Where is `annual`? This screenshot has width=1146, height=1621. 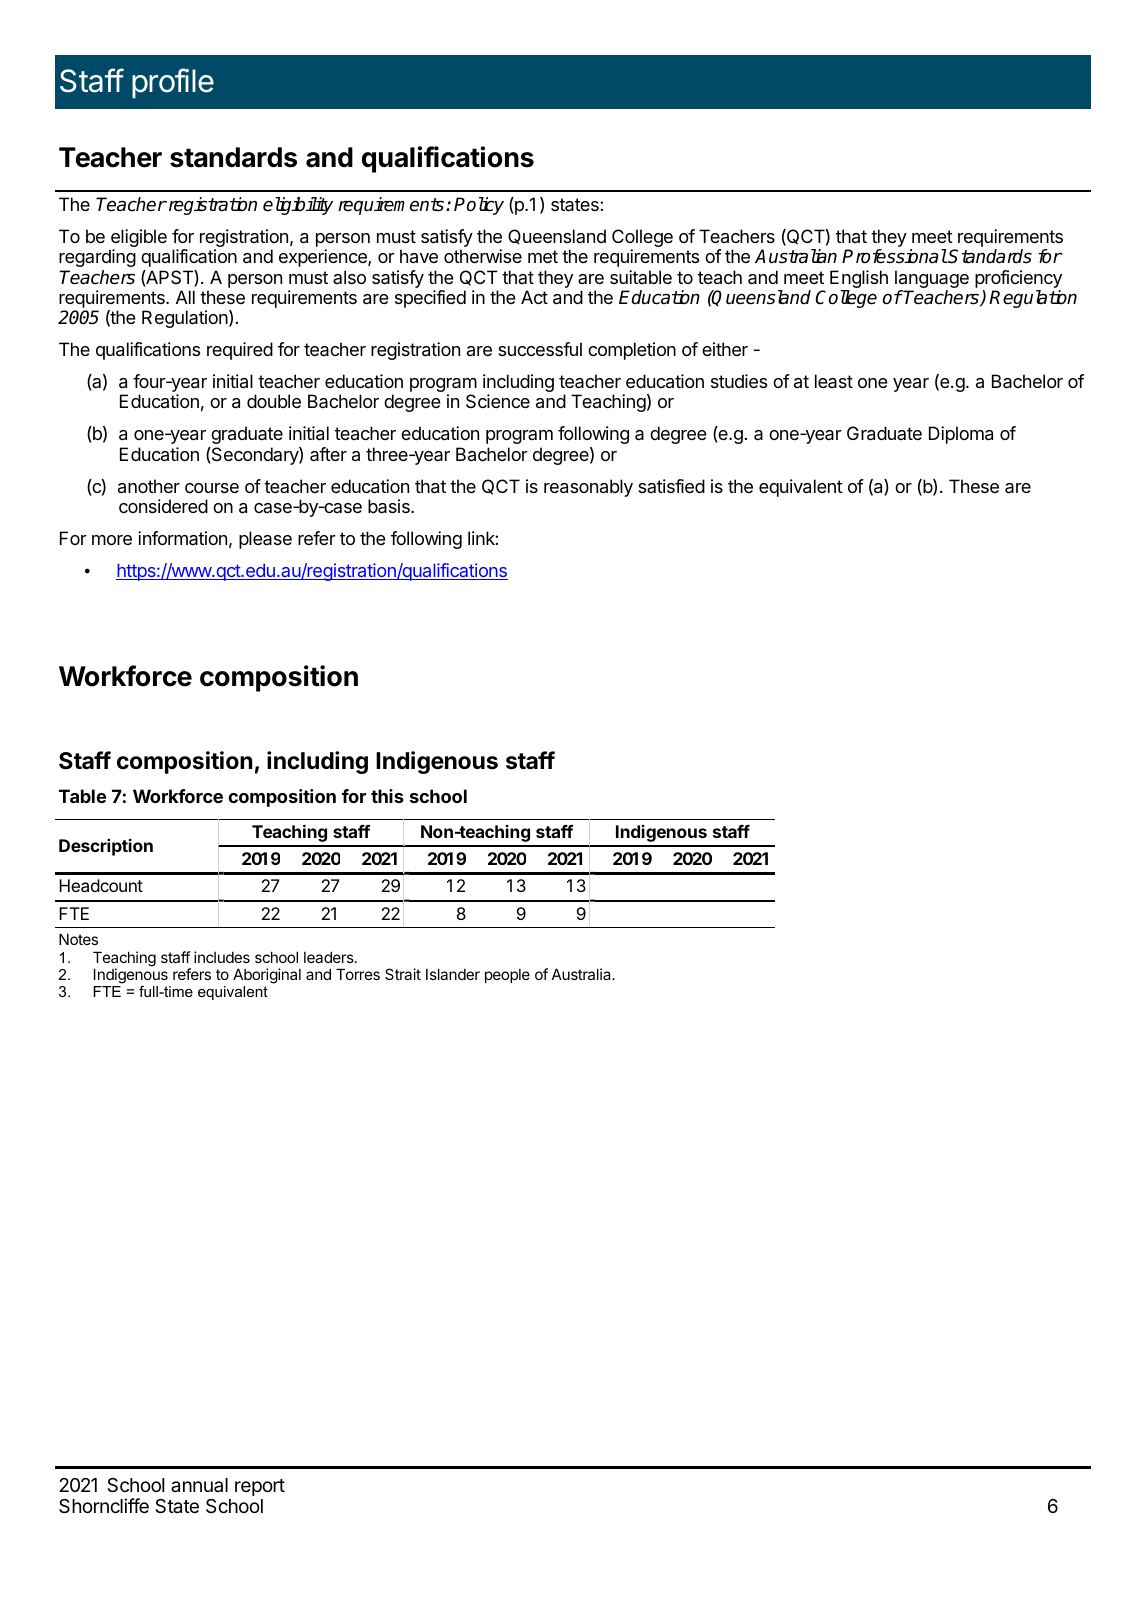
annual is located at coordinates (199, 1485).
